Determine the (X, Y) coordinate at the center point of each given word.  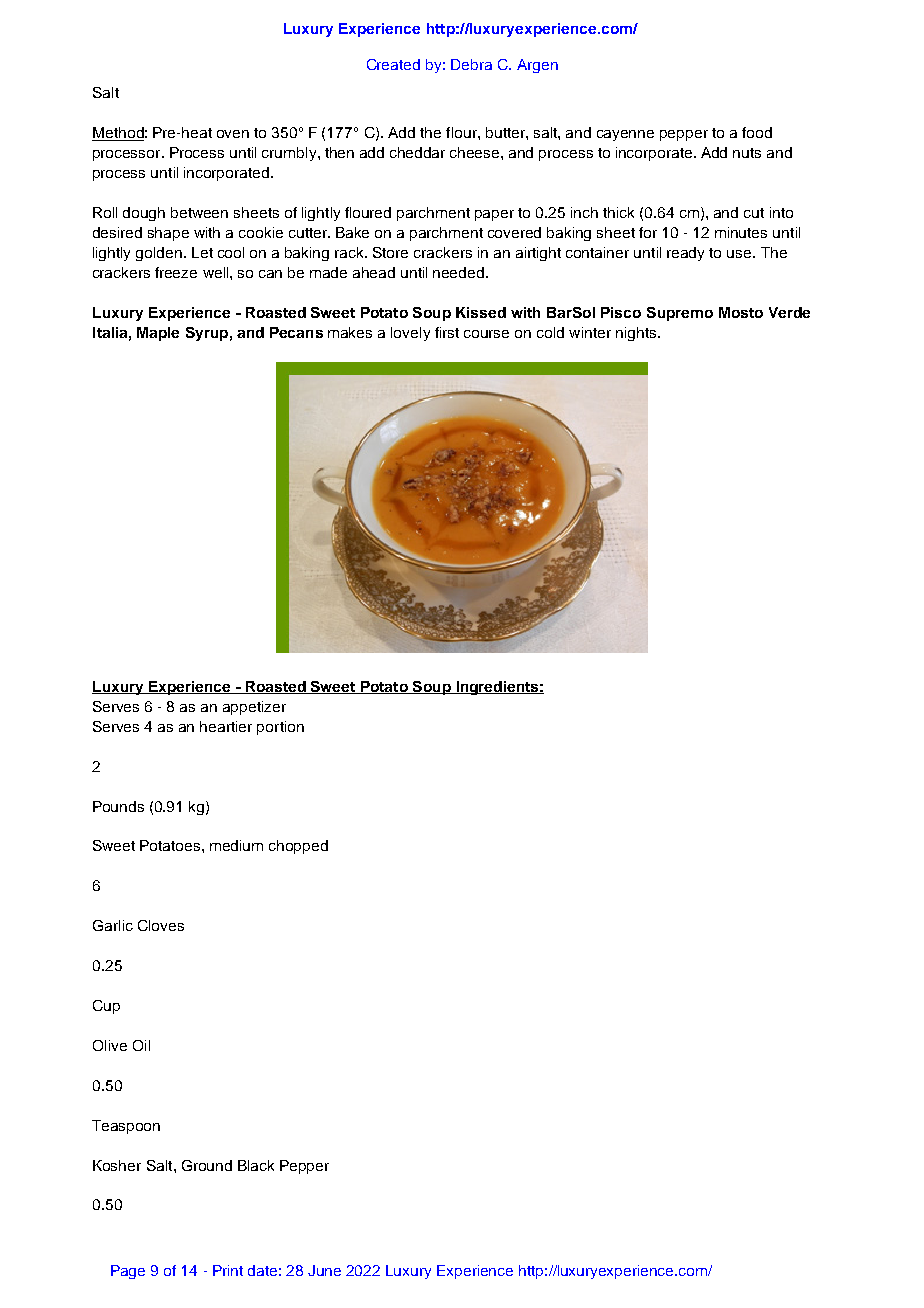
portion (280, 728)
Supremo (680, 314)
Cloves (161, 925)
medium (236, 845)
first (447, 332)
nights (636, 334)
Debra (471, 64)
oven (233, 134)
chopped (298, 847)
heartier (226, 726)
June (324, 1270)
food (757, 132)
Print (228, 1270)
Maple (158, 334)
